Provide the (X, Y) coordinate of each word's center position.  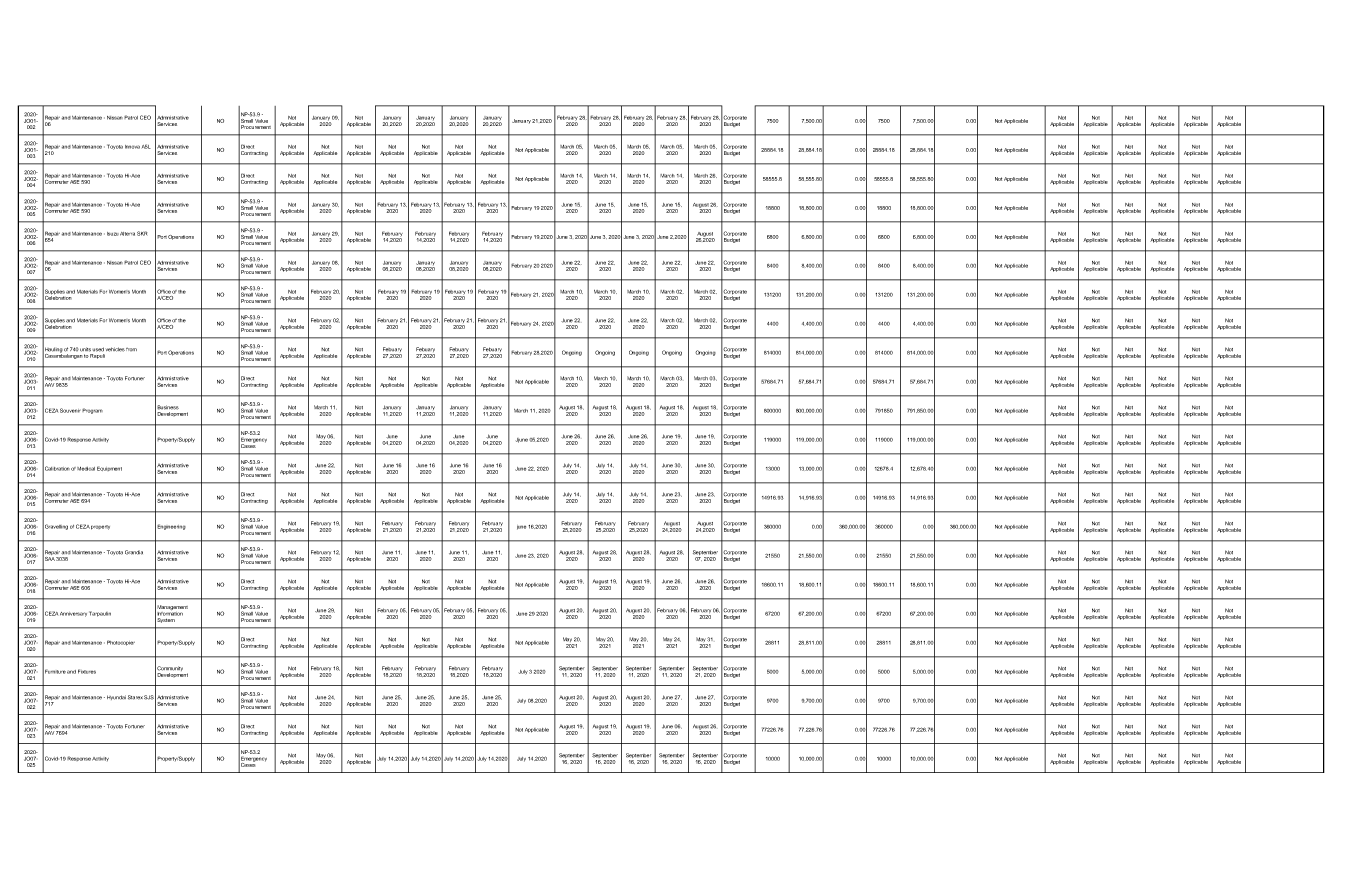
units (86, 349)
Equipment (109, 468)
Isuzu (113, 234)
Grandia (134, 552)
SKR (142, 233)
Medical (86, 469)
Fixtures (87, 671)
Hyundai (116, 697)
